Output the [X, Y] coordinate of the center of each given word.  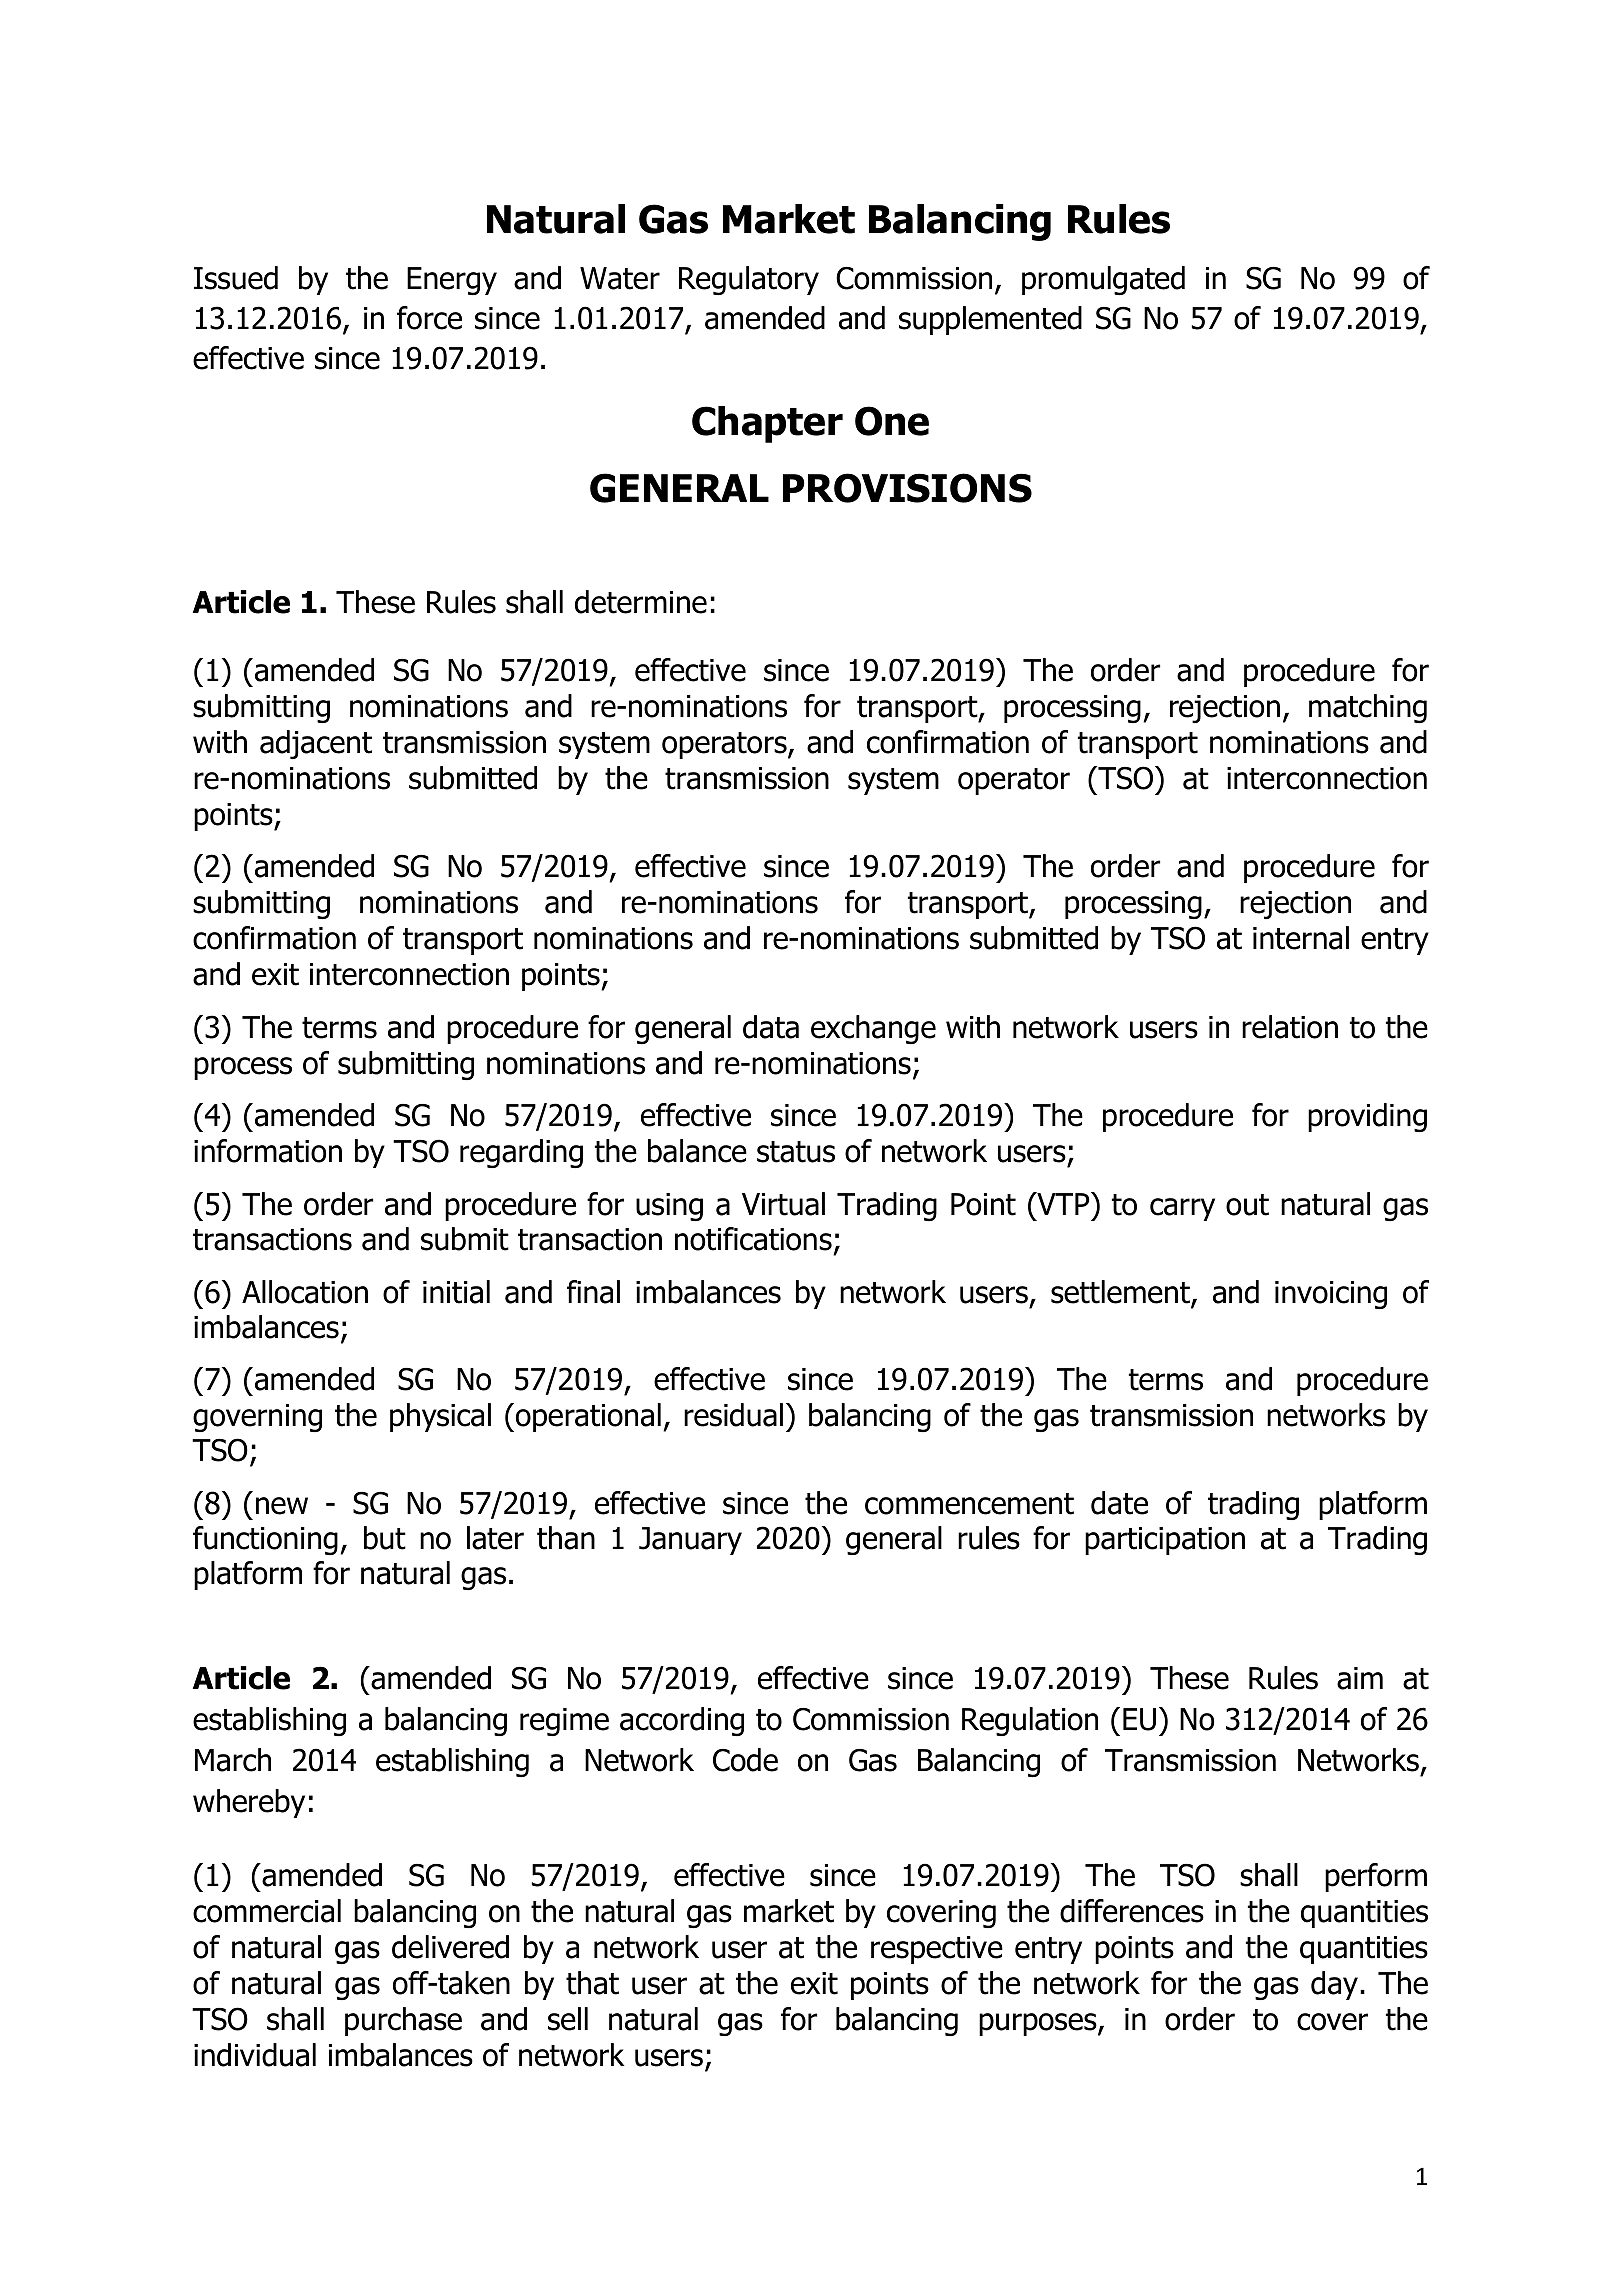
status [796, 1152]
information [268, 1151]
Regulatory [749, 280]
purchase [403, 2021]
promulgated [1103, 280]
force [429, 318]
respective [937, 1950]
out [1247, 1205]
